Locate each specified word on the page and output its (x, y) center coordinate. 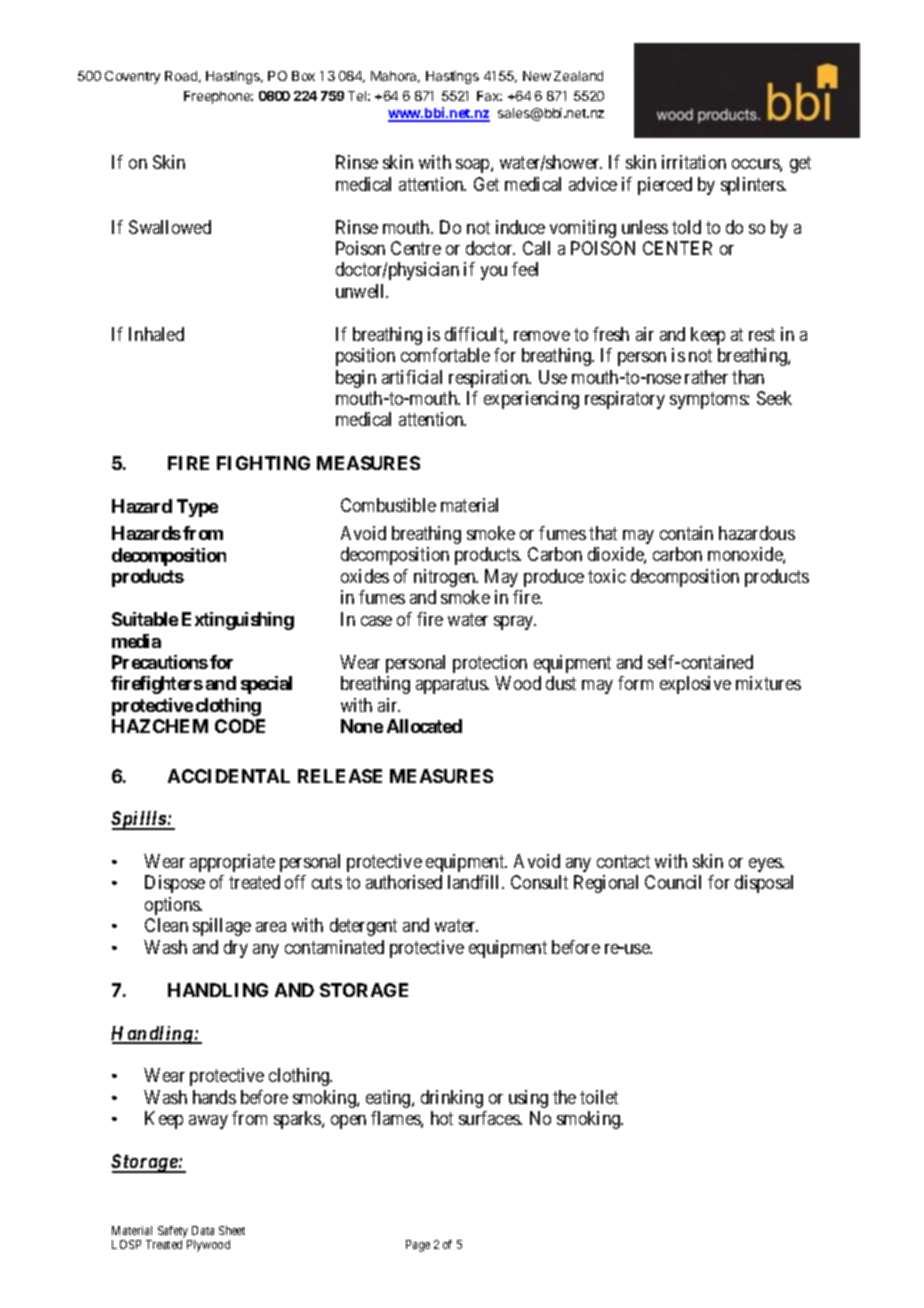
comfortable (445, 355)
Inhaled (156, 334)
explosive (695, 685)
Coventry (132, 77)
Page (418, 1246)
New (537, 76)
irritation (694, 162)
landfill (475, 882)
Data (203, 1230)
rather (706, 377)
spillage (222, 927)
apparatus (452, 685)
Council (673, 882)
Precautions (160, 662)
